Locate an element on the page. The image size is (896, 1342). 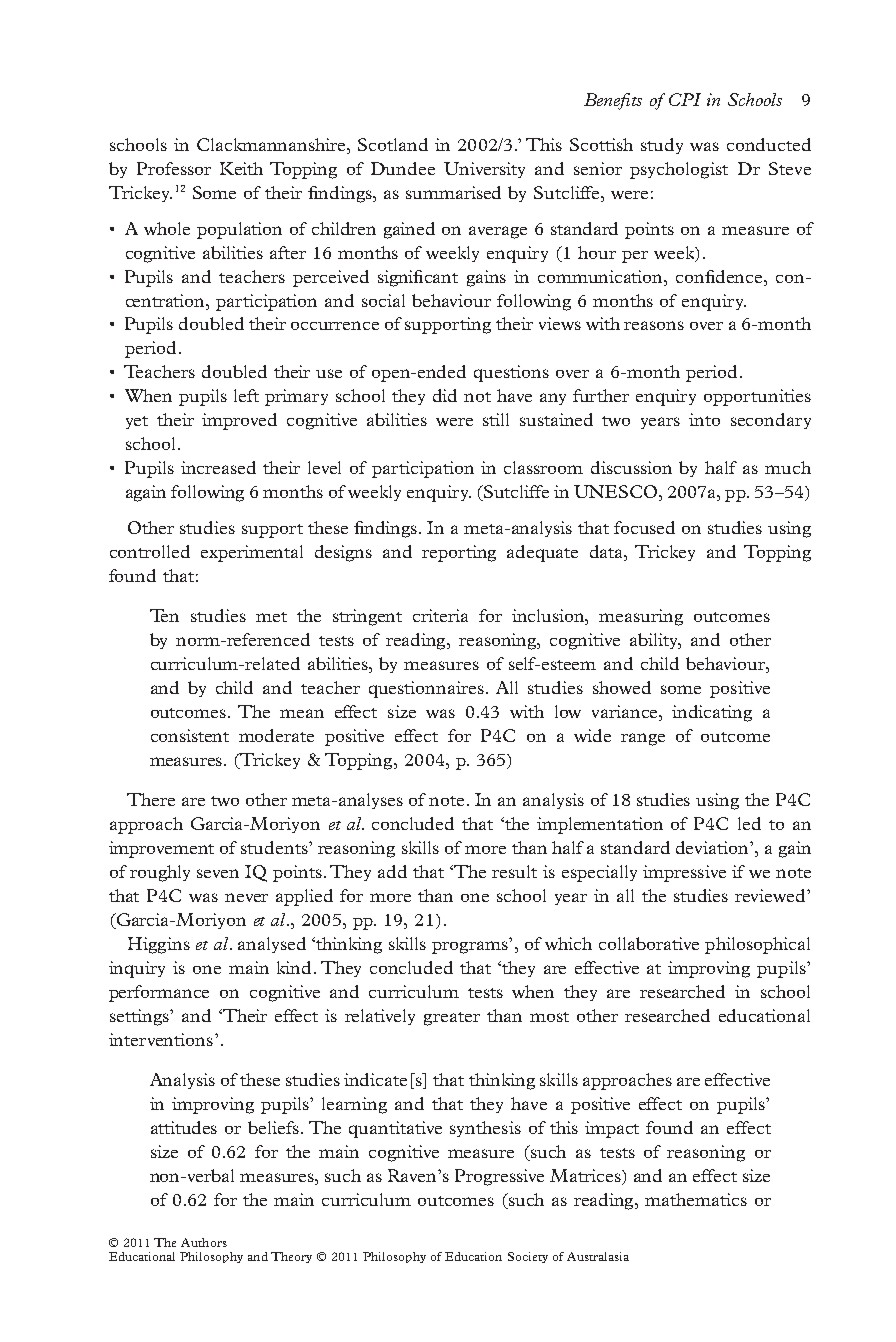
CPI is located at coordinates (685, 99).
